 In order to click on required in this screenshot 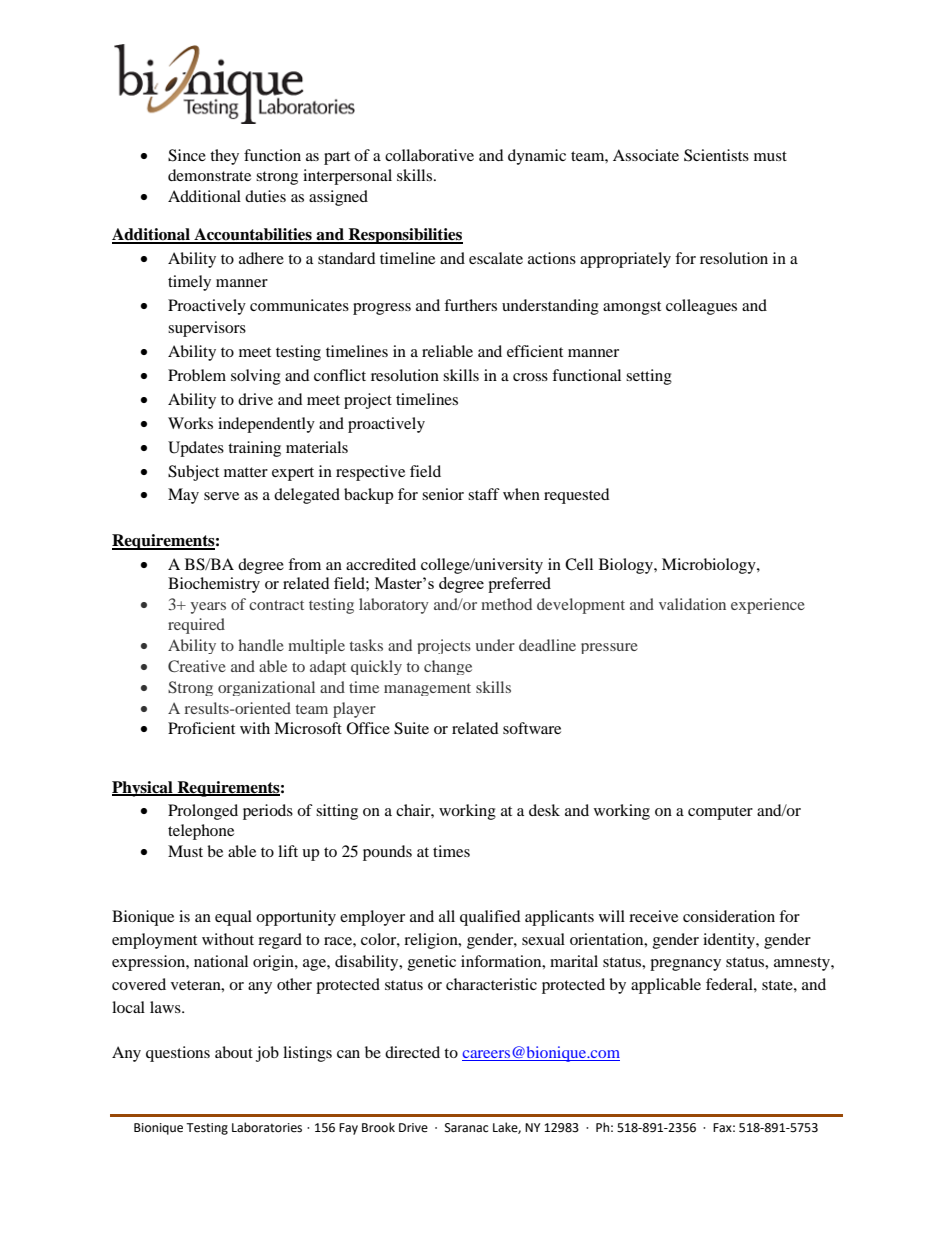, I will do `click(196, 626)`.
